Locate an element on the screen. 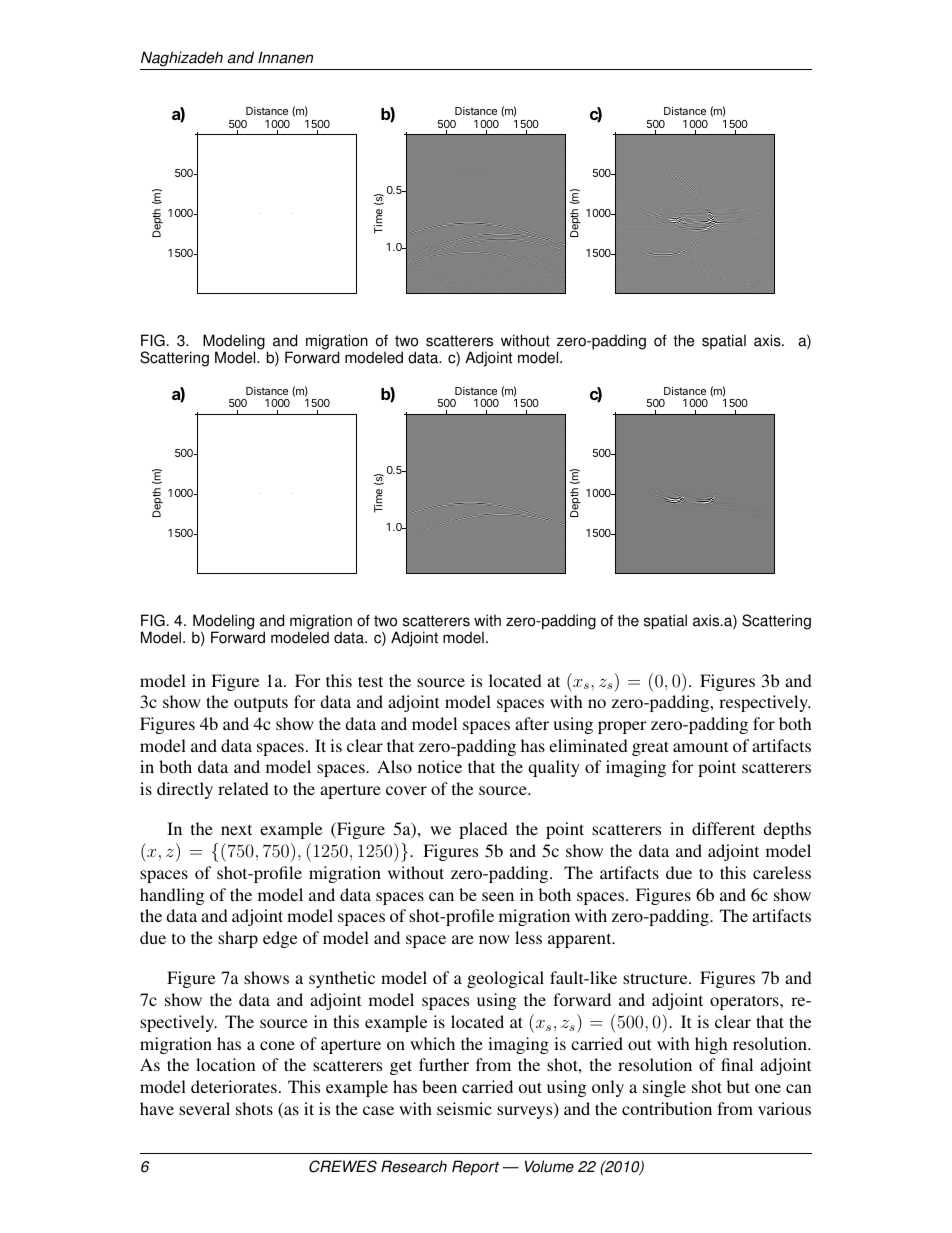  Report is located at coordinates (475, 1168).
